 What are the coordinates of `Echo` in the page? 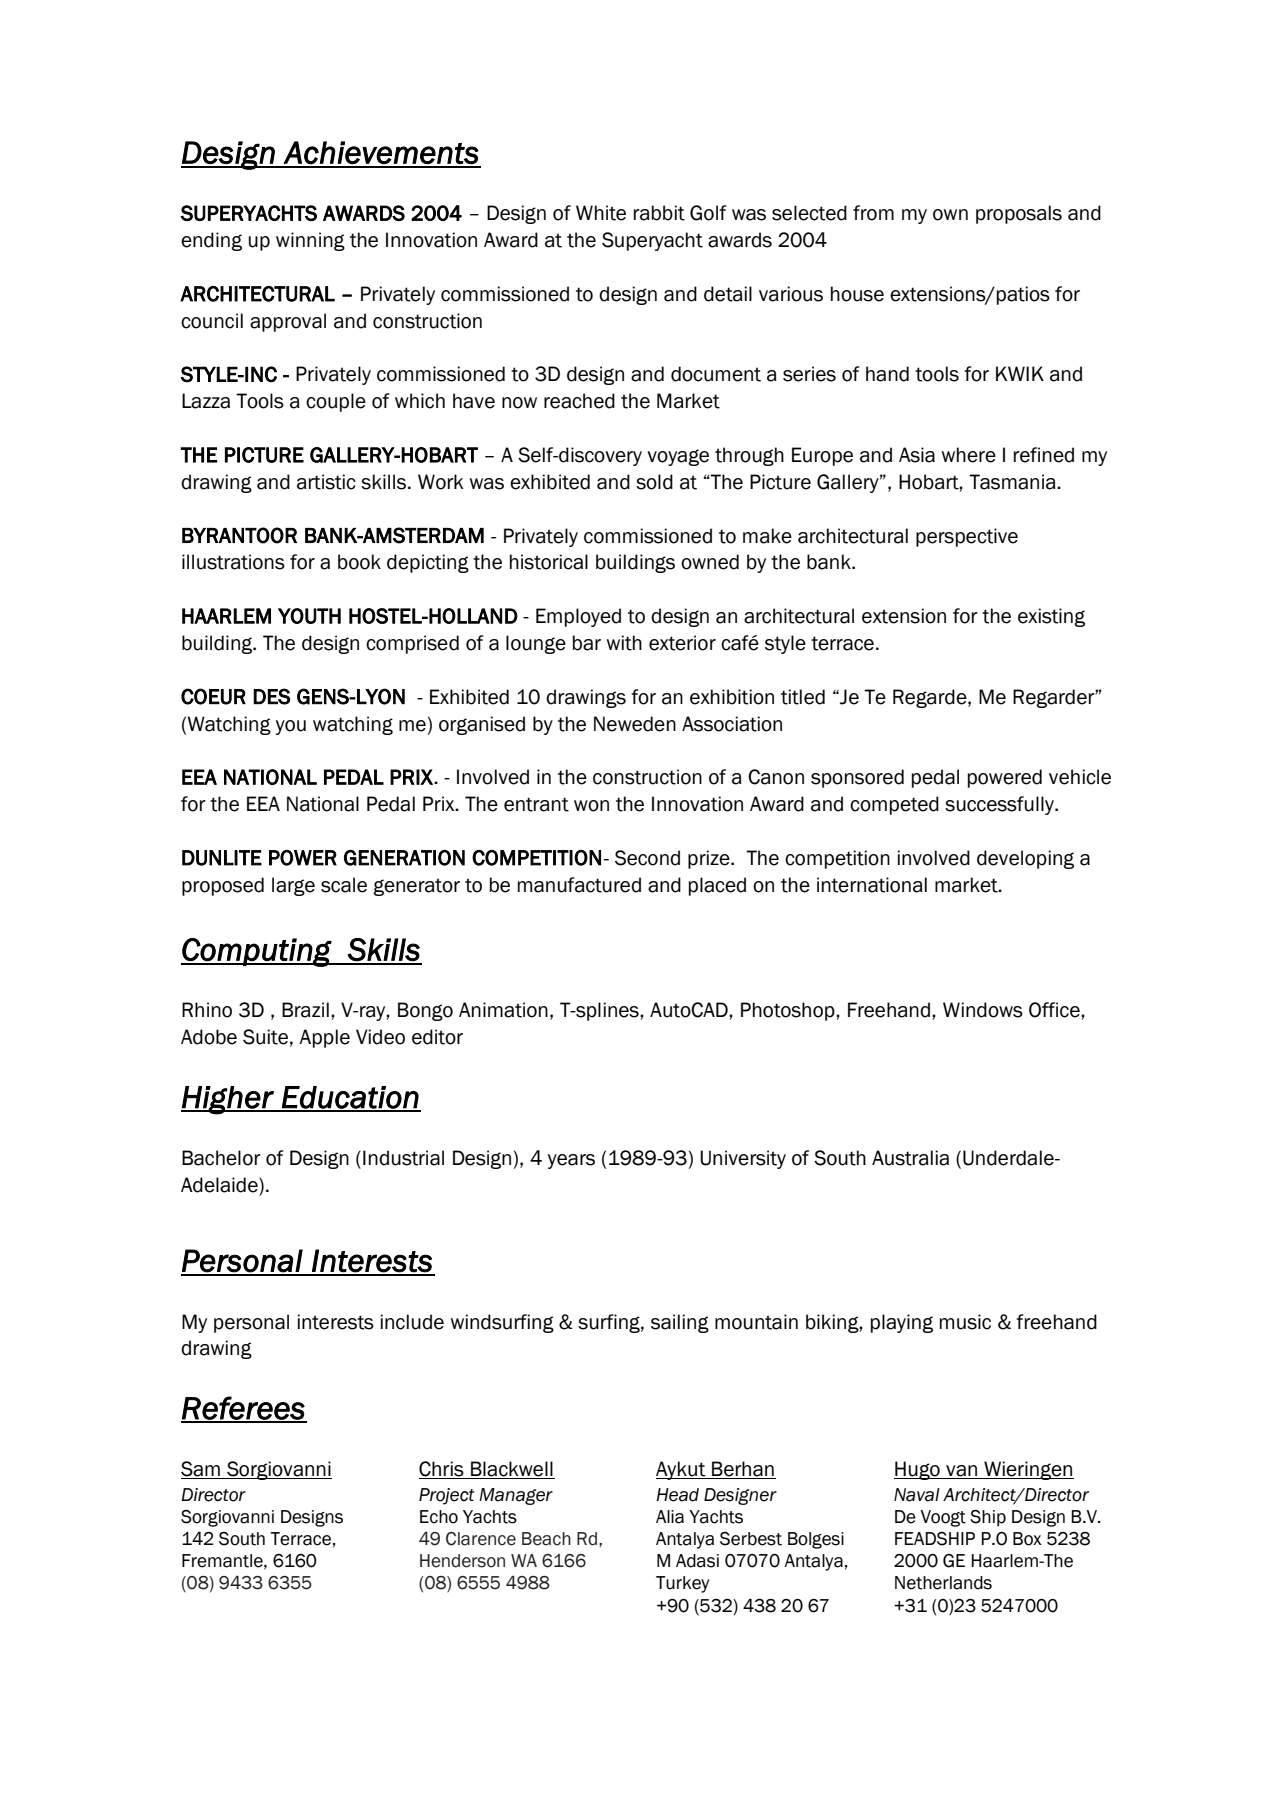 It's located at (439, 1517).
